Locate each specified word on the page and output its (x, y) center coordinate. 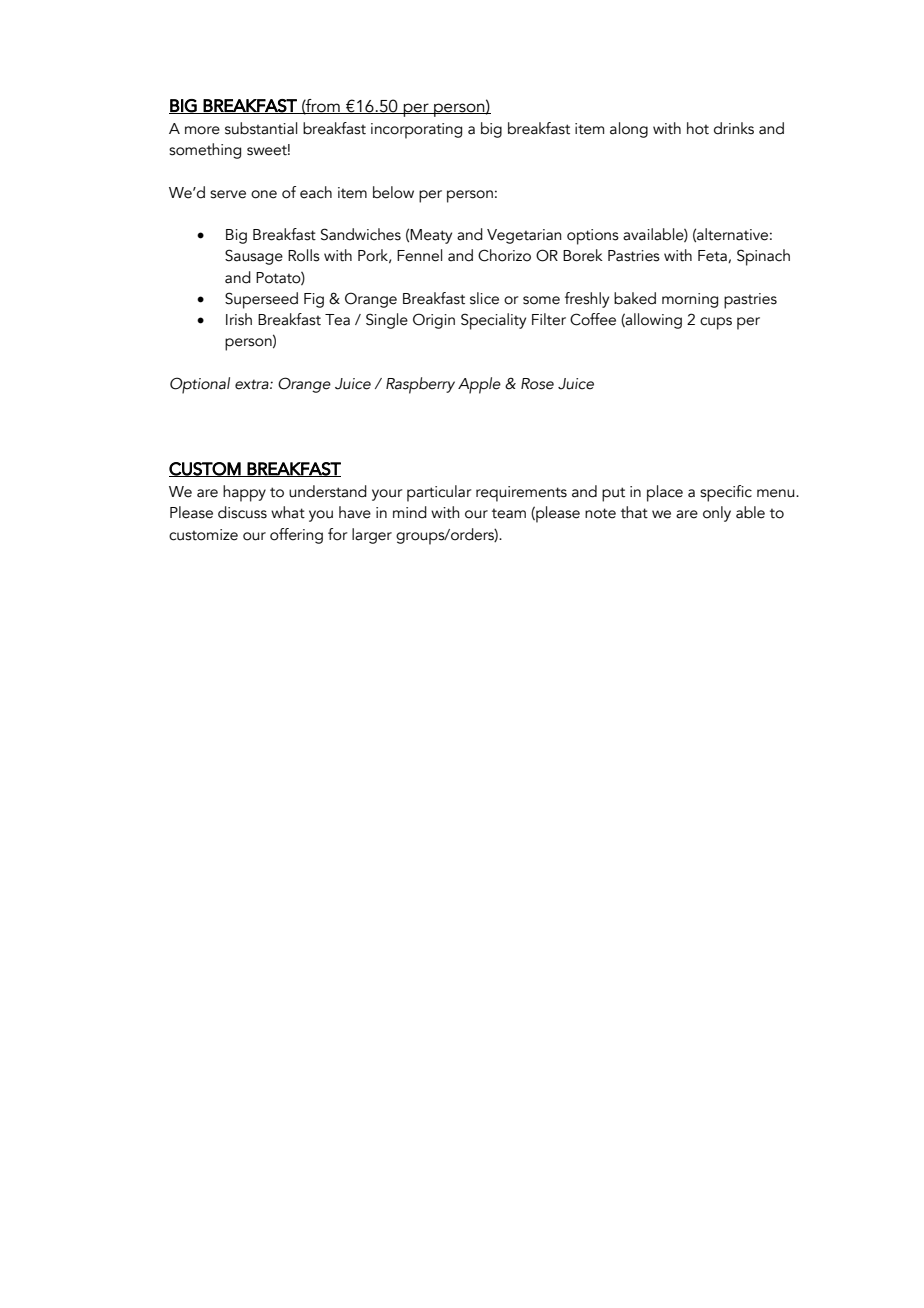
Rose (537, 384)
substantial (261, 128)
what (288, 512)
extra (253, 384)
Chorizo (504, 255)
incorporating (416, 131)
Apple (479, 385)
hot (698, 128)
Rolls (304, 255)
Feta (713, 256)
